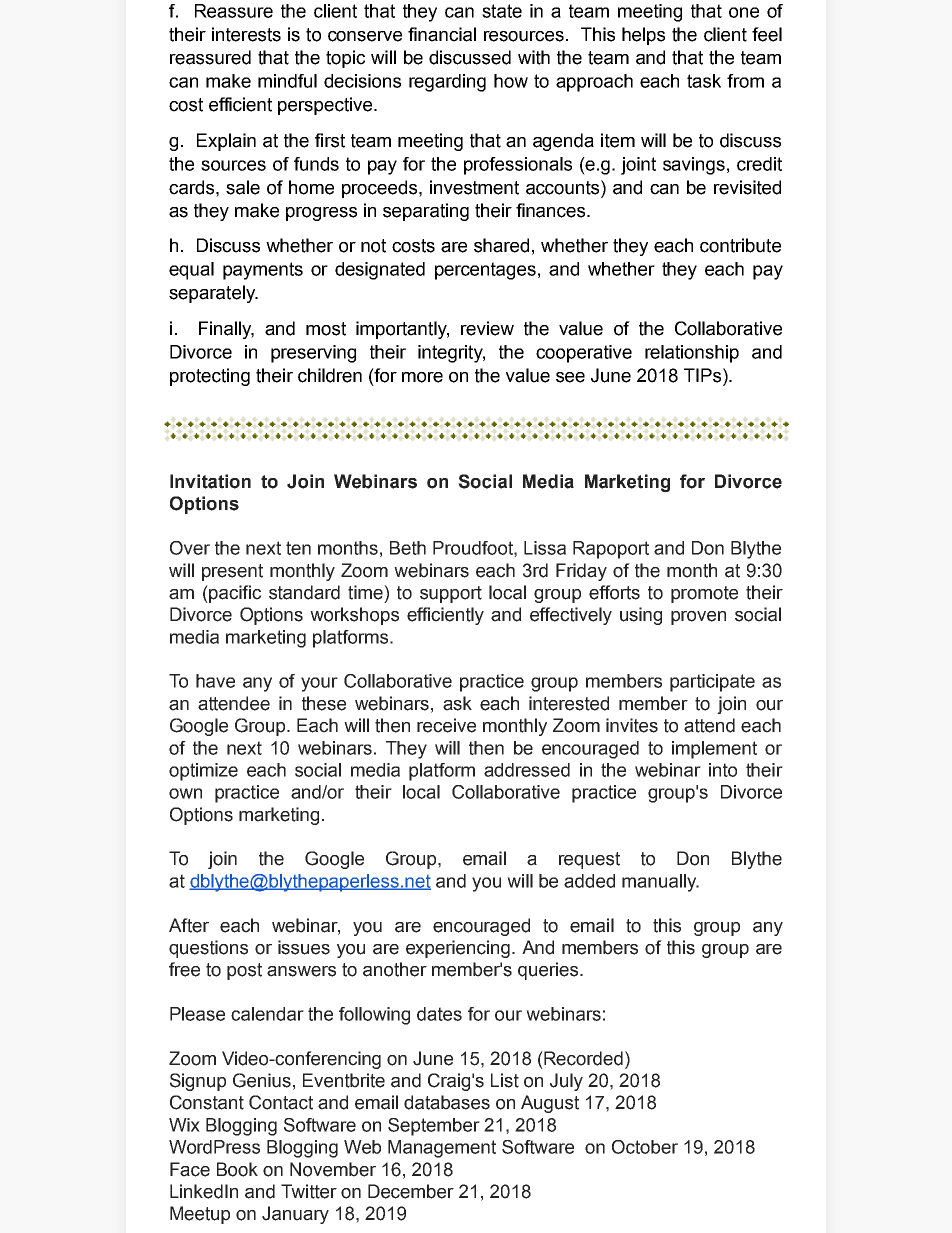 The height and width of the screenshot is (1233, 952). What do you see at coordinates (451, 594) in the screenshot?
I see `support` at bounding box center [451, 594].
